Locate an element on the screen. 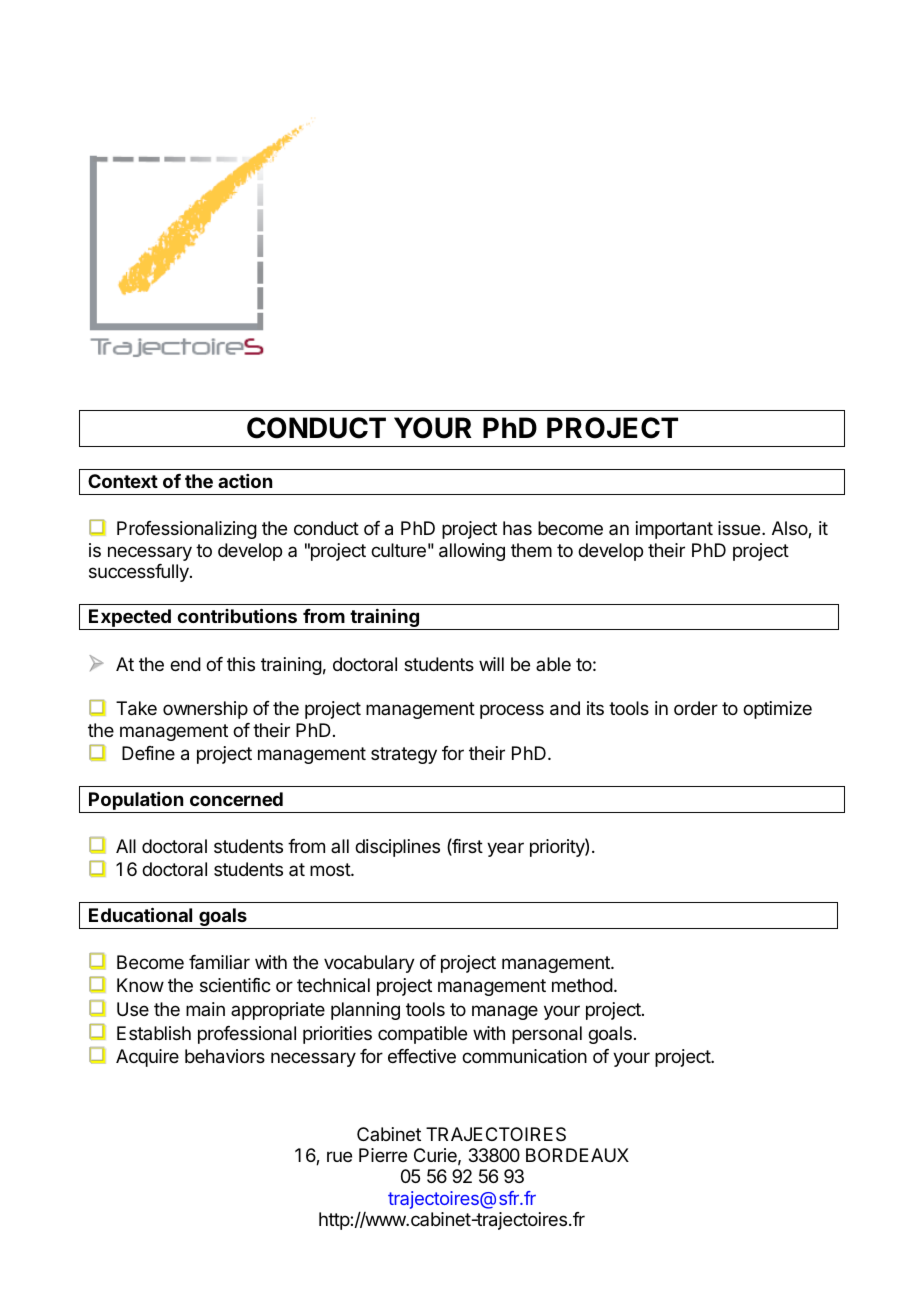 The height and width of the screenshot is (1308, 924). action is located at coordinates (245, 481).
